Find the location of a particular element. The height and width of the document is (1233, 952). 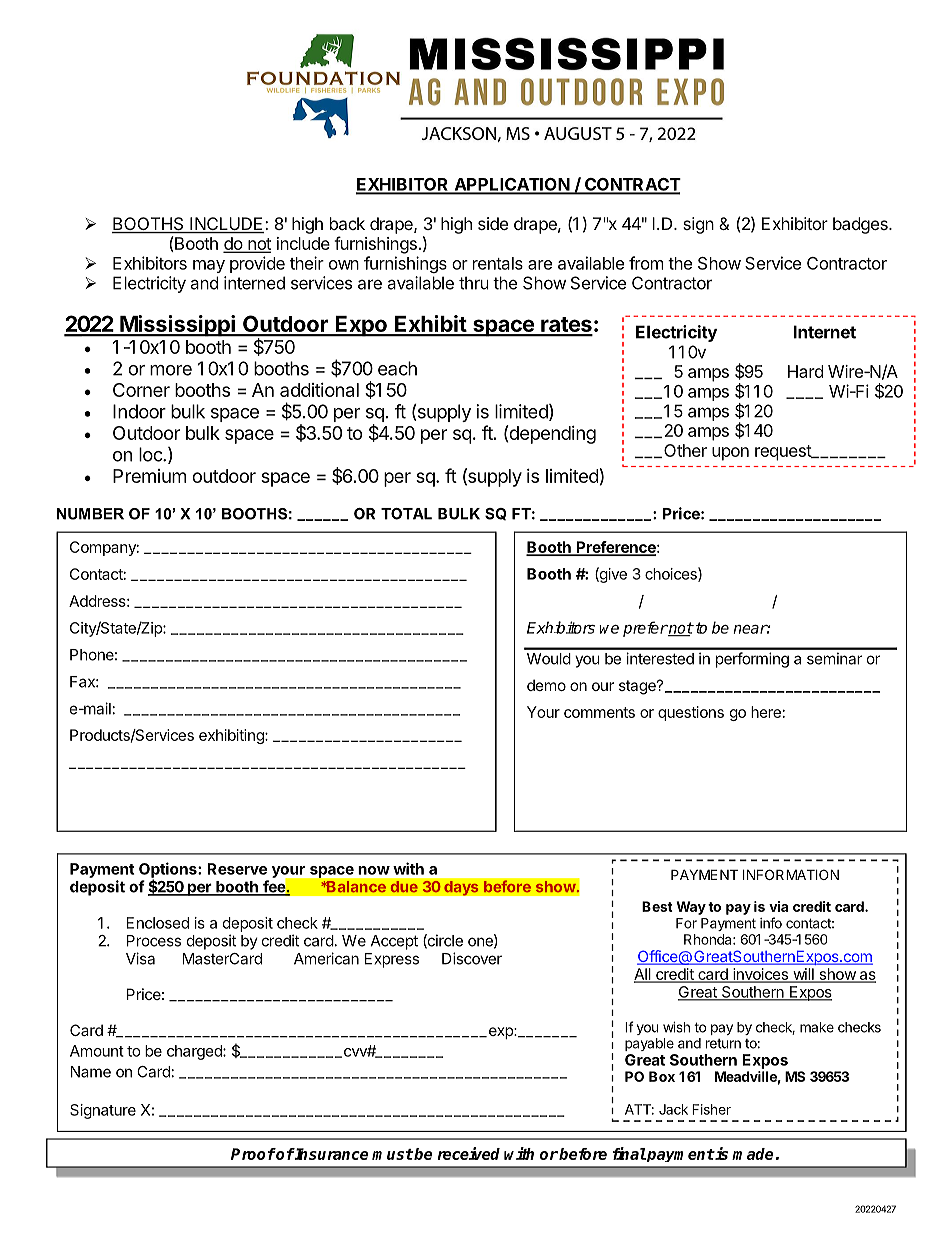

received is located at coordinates (468, 1153).
